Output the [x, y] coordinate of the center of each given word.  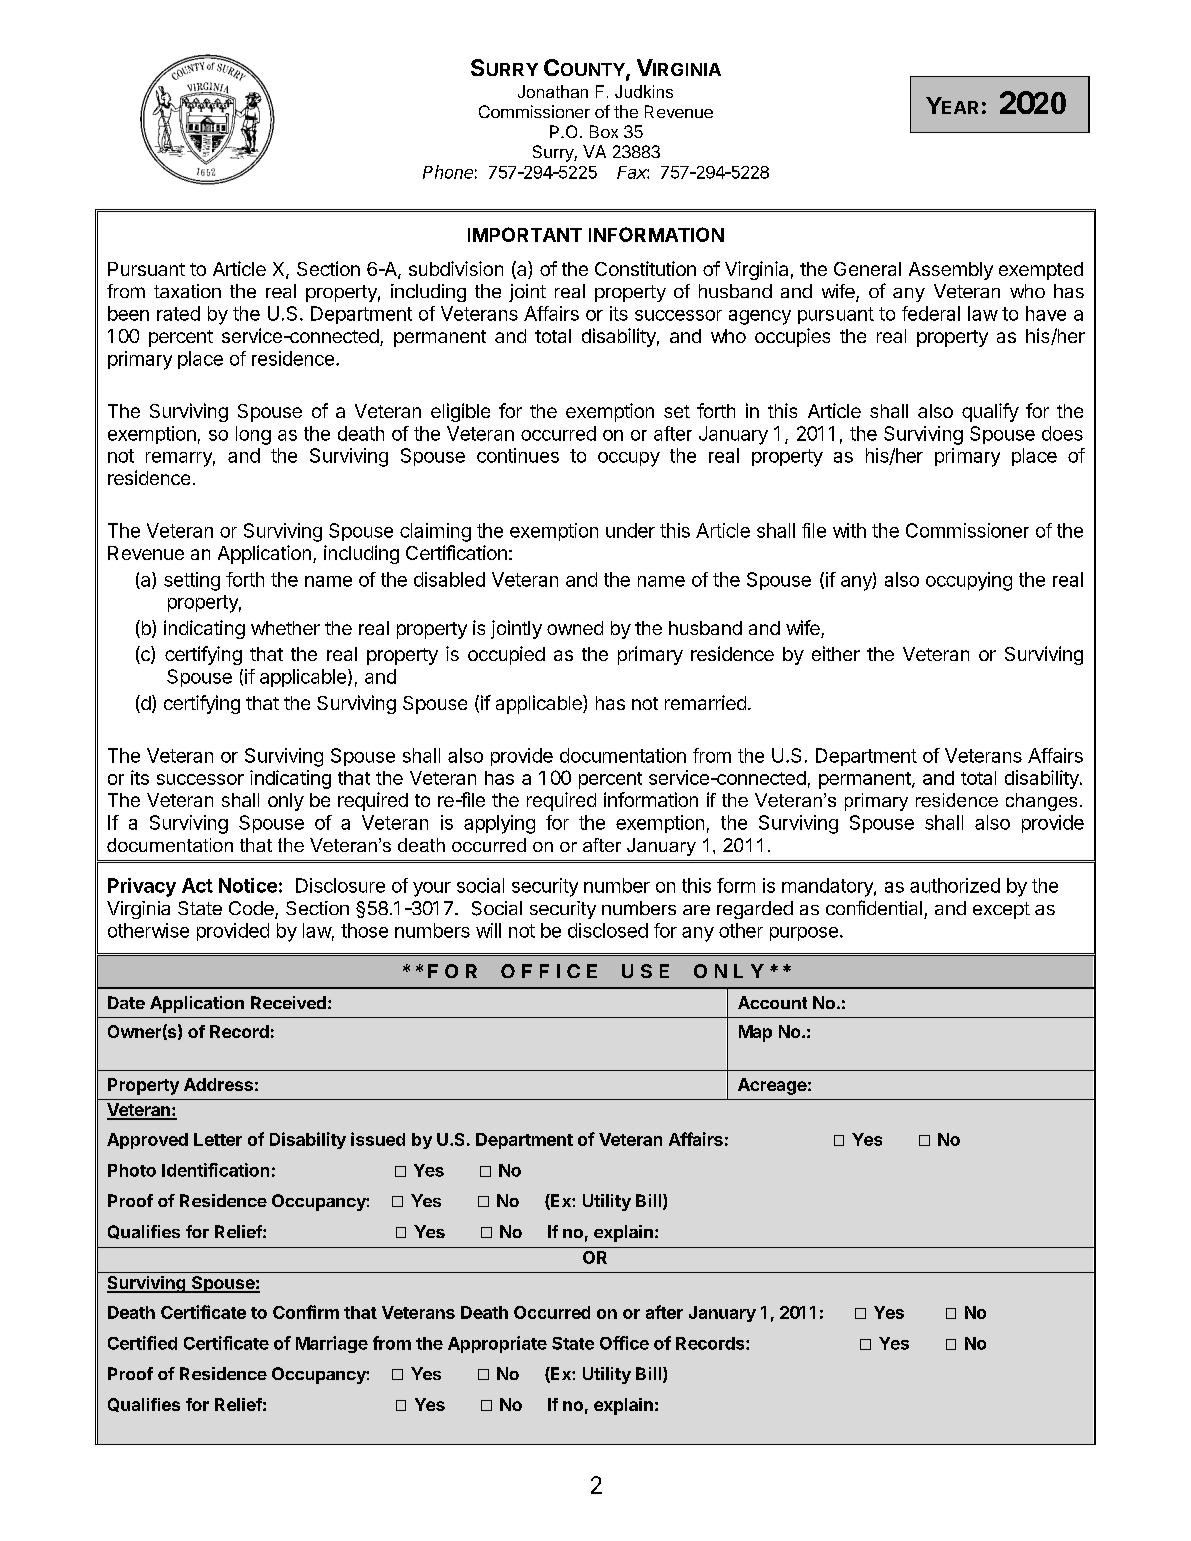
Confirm [306, 1312]
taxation [187, 291]
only [286, 802]
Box [604, 131]
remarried [705, 702]
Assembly [951, 271]
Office [624, 1343]
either [836, 653]
